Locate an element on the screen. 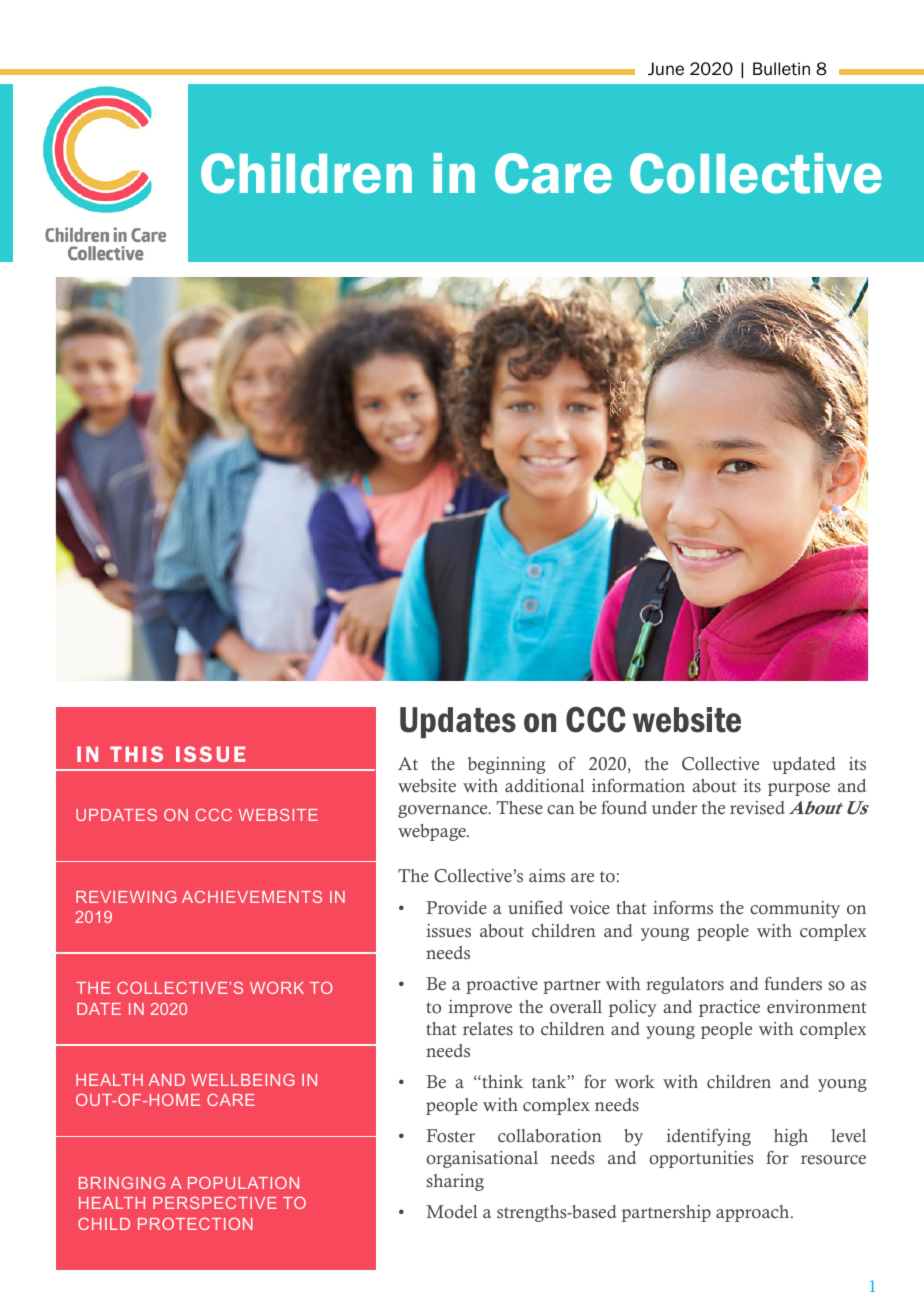  information is located at coordinates (638, 786).
